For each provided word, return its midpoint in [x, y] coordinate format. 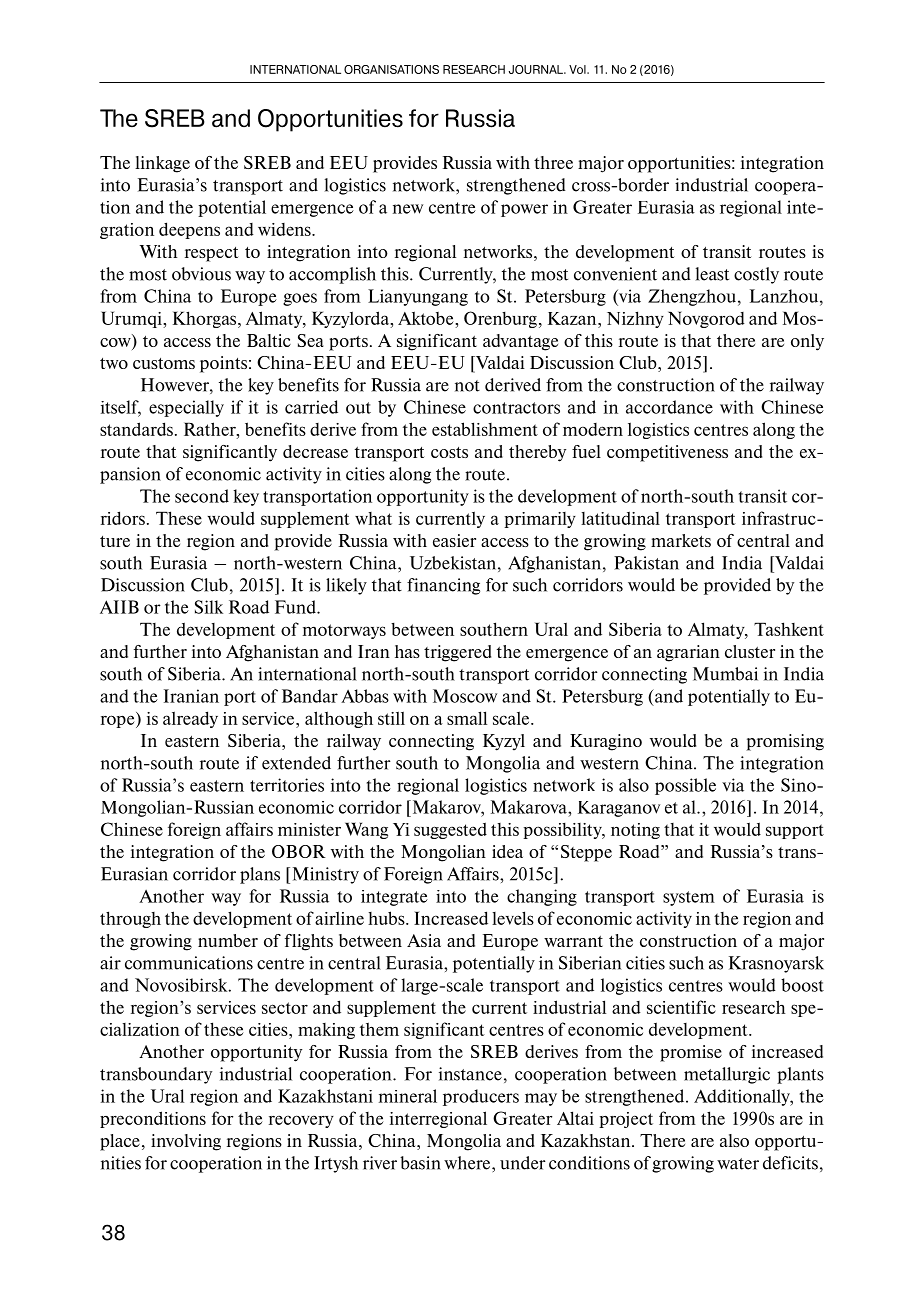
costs [449, 452]
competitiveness [667, 453]
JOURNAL [537, 69]
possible [685, 786]
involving [186, 1142]
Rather [211, 429]
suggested [450, 830]
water [738, 1164]
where [468, 1163]
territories [287, 785]
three [553, 162]
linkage [162, 164]
